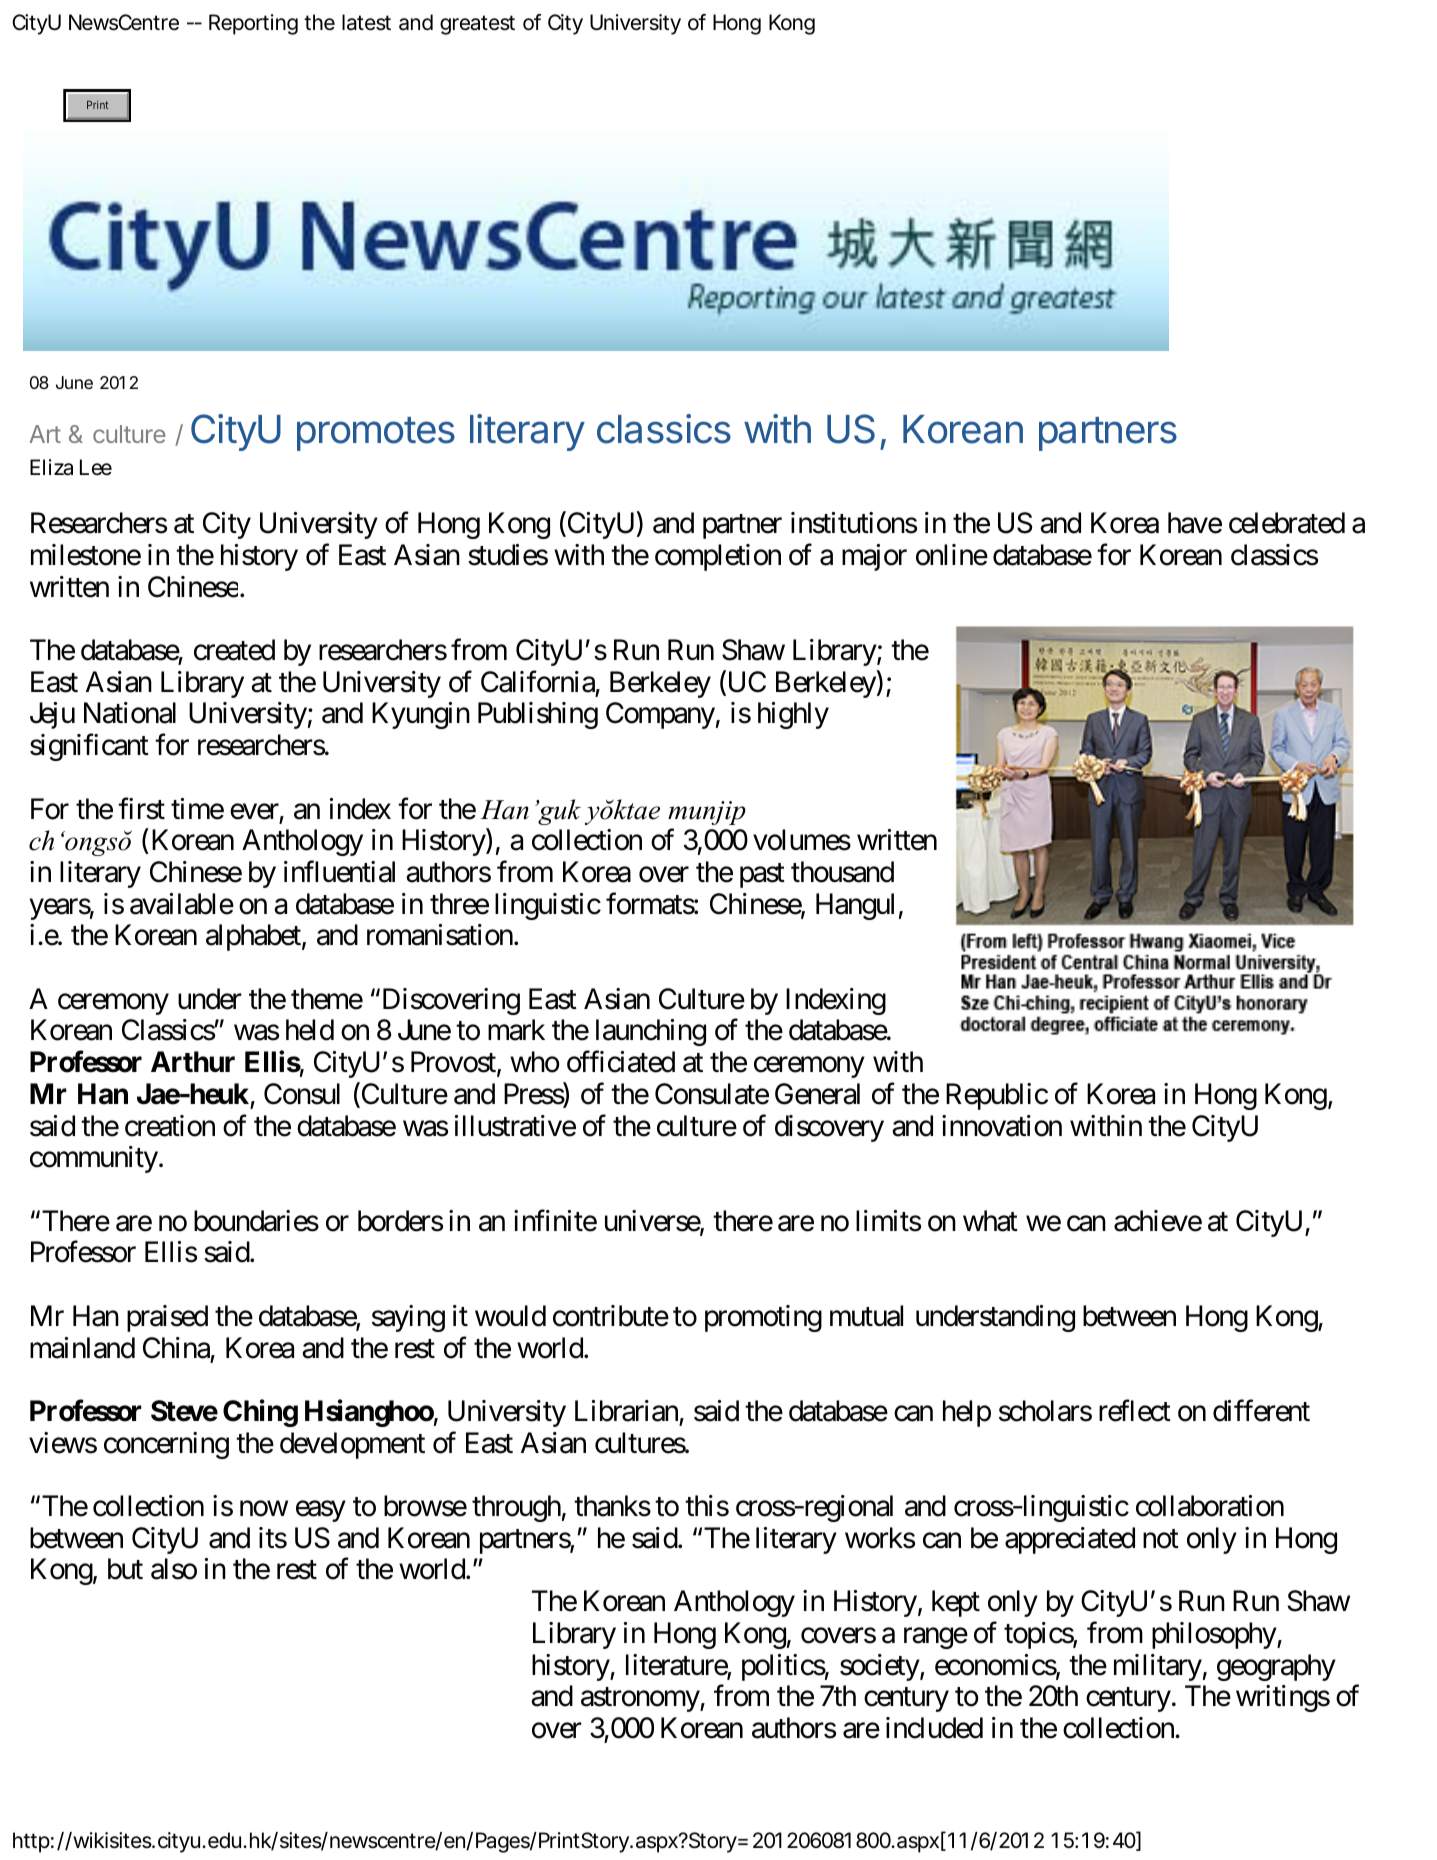 This screenshot has width=1437, height=1860. Describe the element at coordinates (1287, 523) in the screenshot. I see `celebrated` at that location.
